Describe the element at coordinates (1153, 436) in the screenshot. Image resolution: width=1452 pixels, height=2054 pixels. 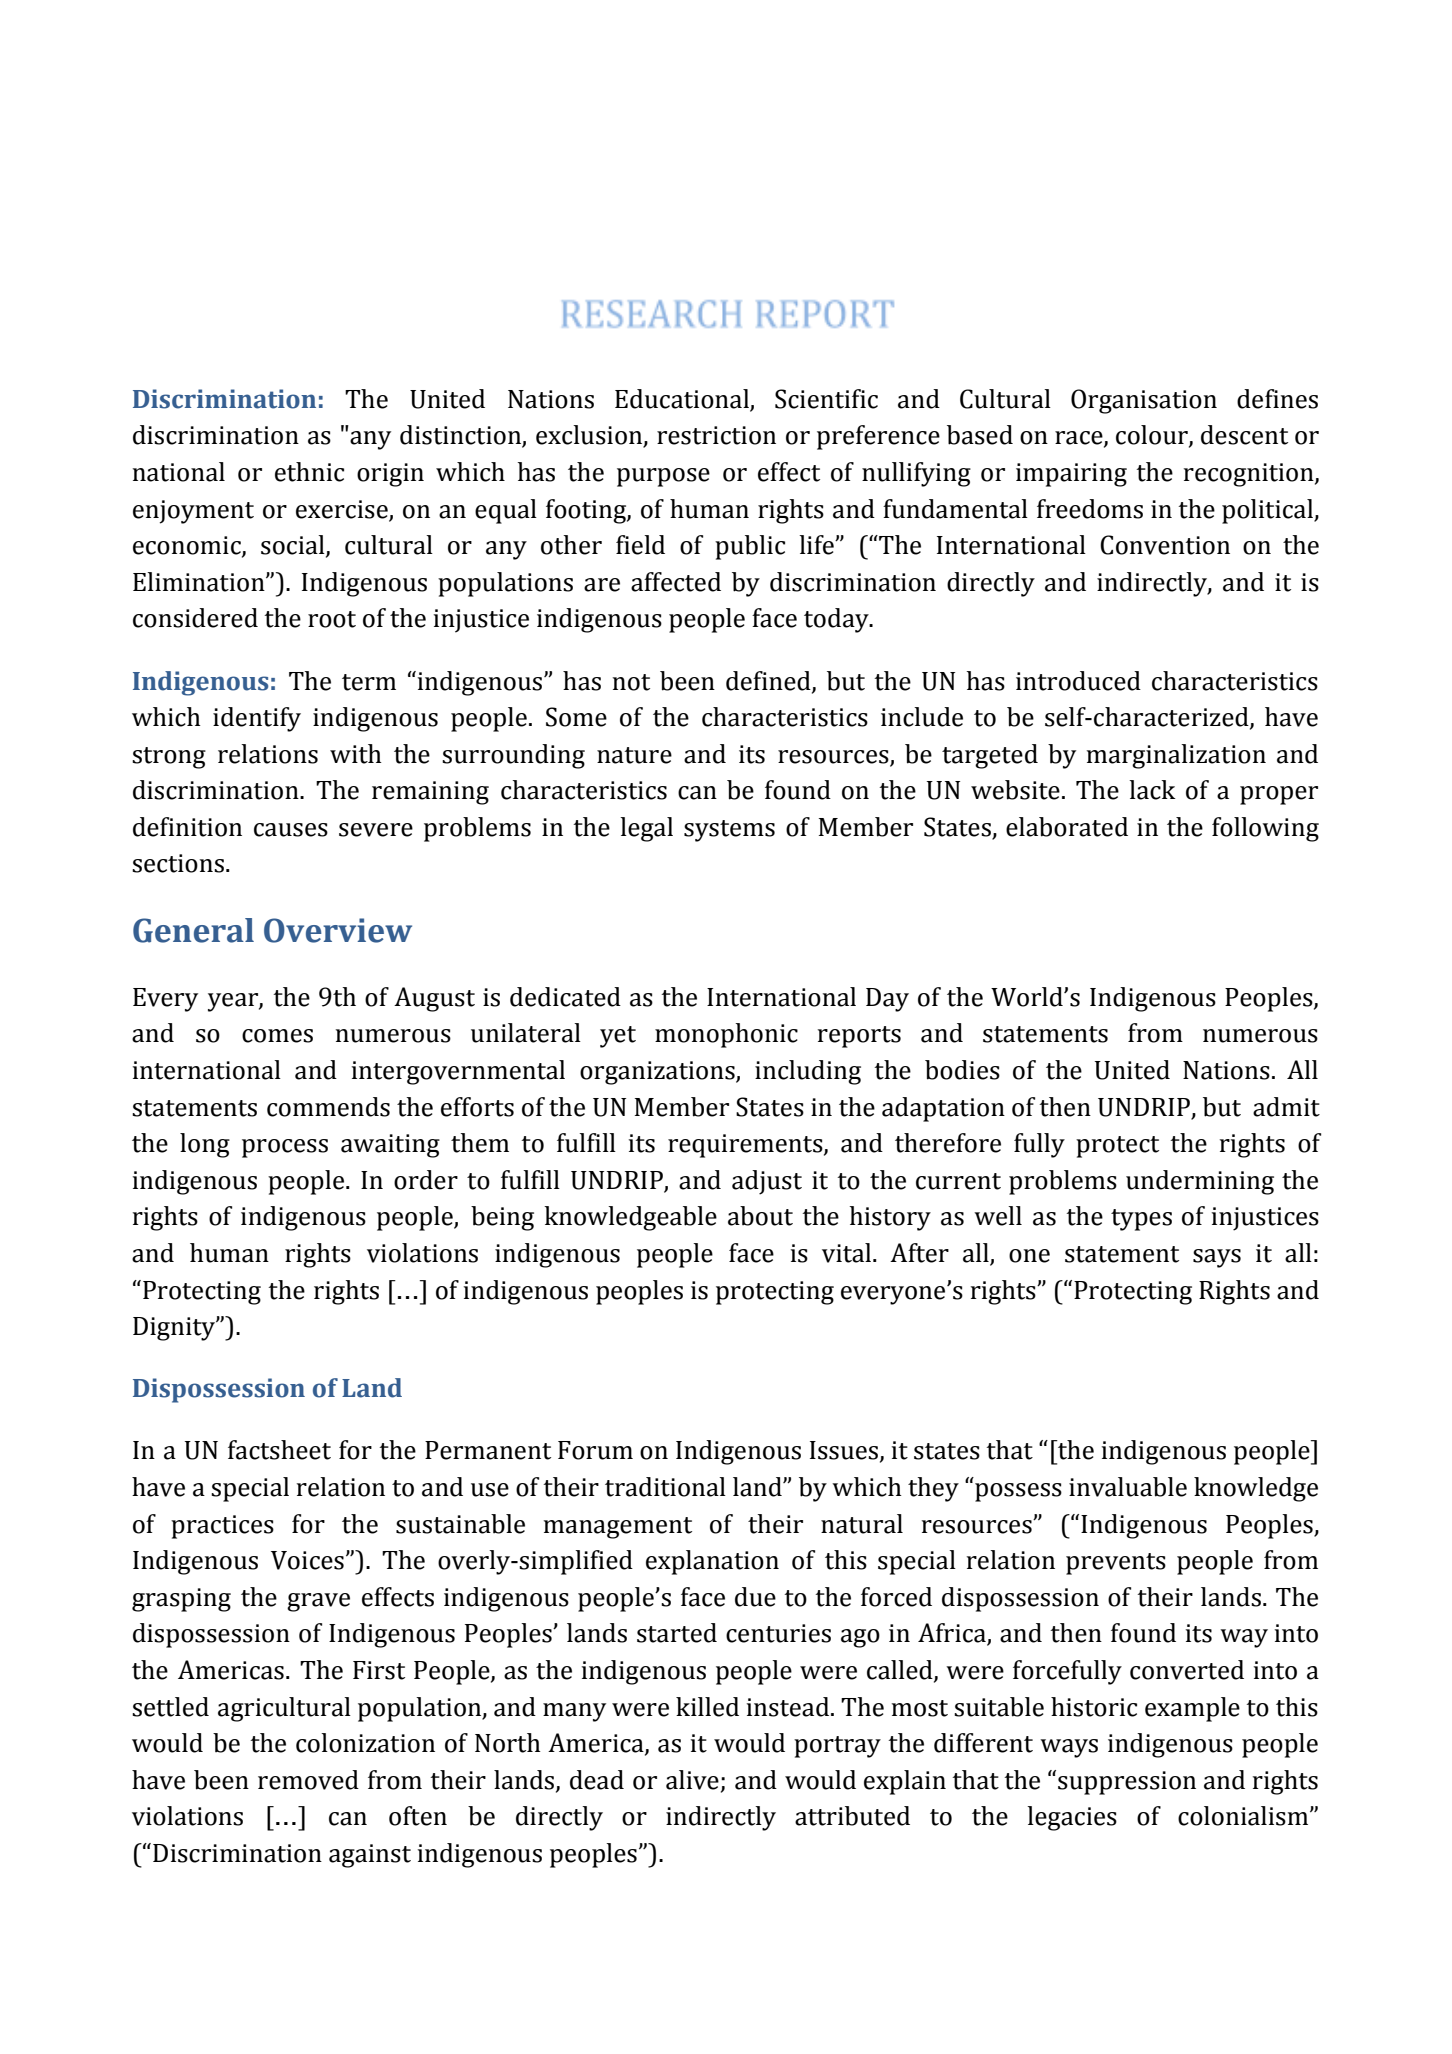
I see `colour` at that location.
